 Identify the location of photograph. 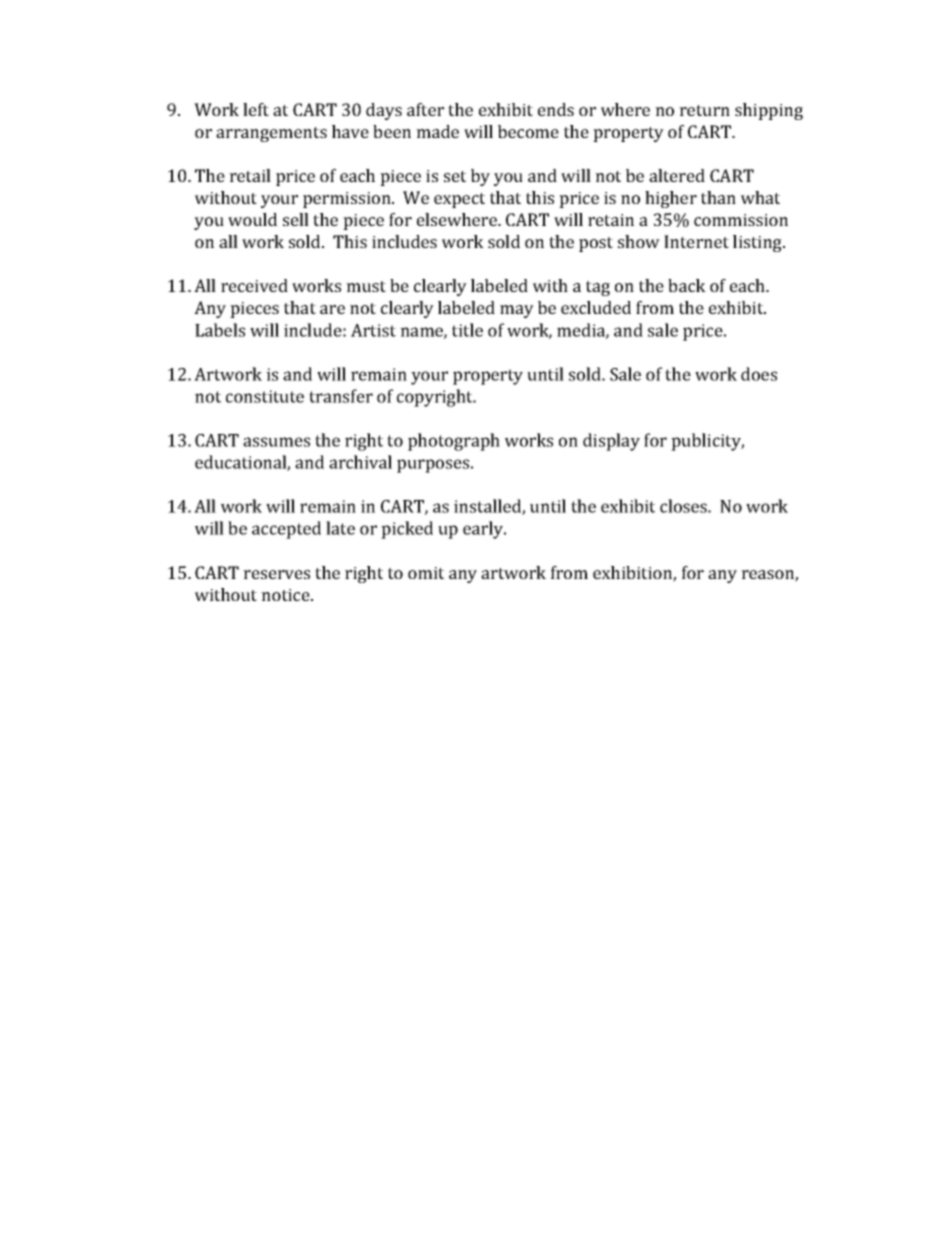
(454, 442).
